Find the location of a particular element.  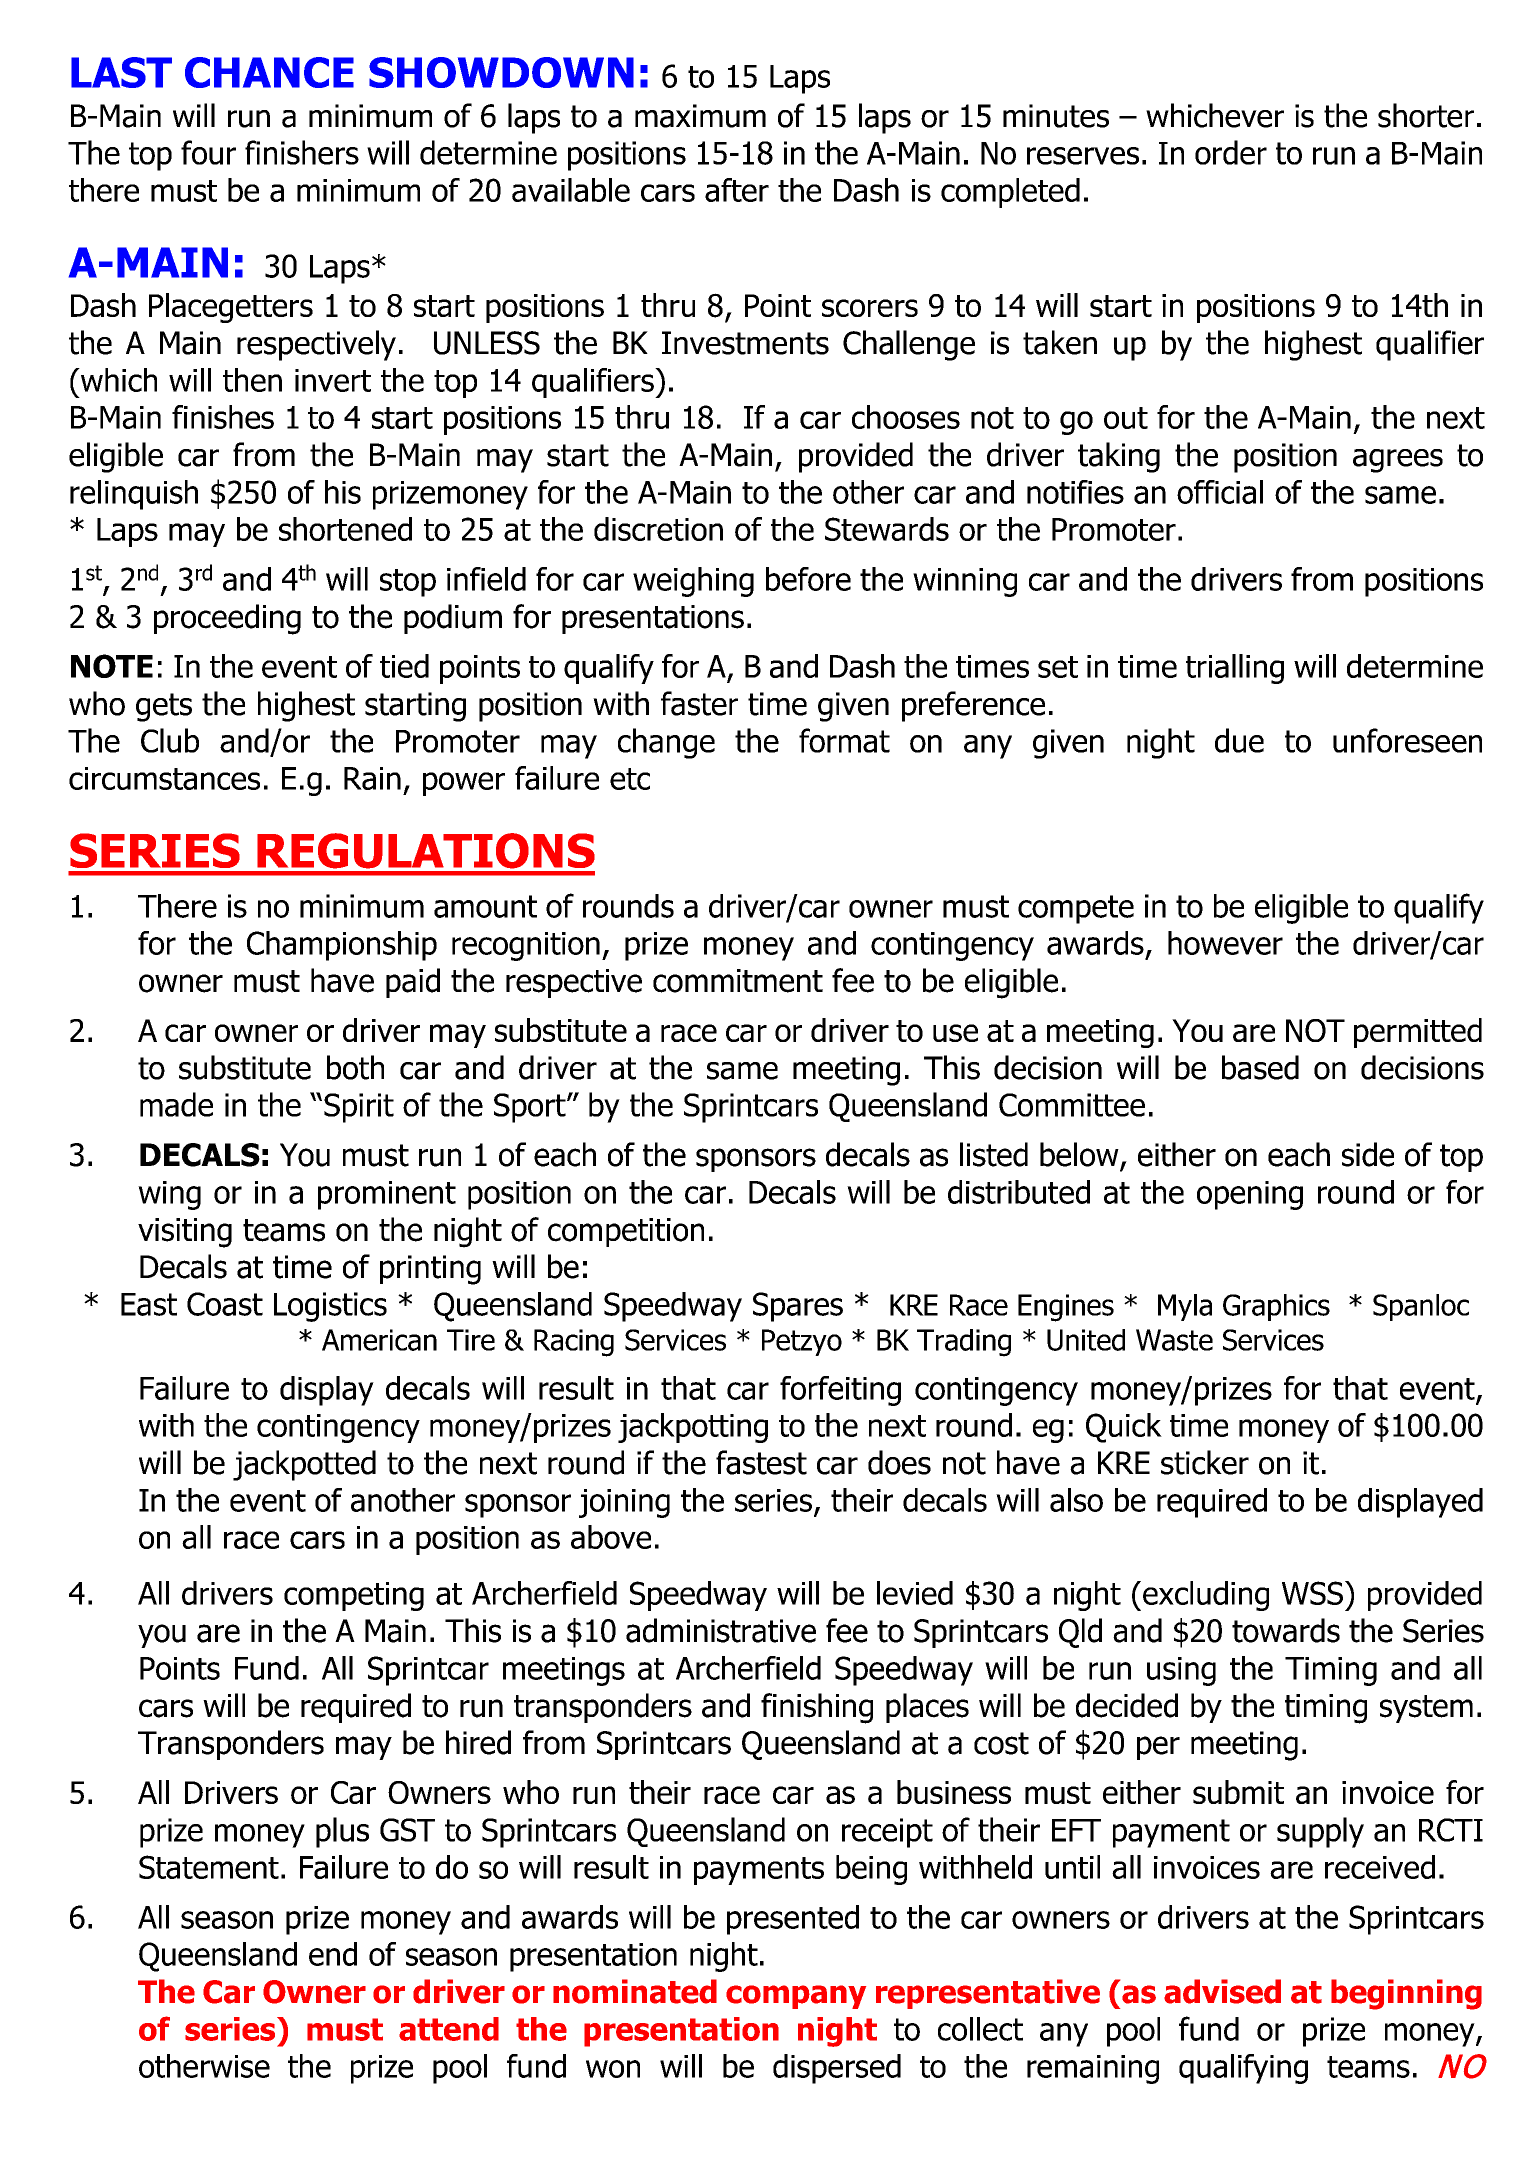

advised is located at coordinates (1222, 1991).
